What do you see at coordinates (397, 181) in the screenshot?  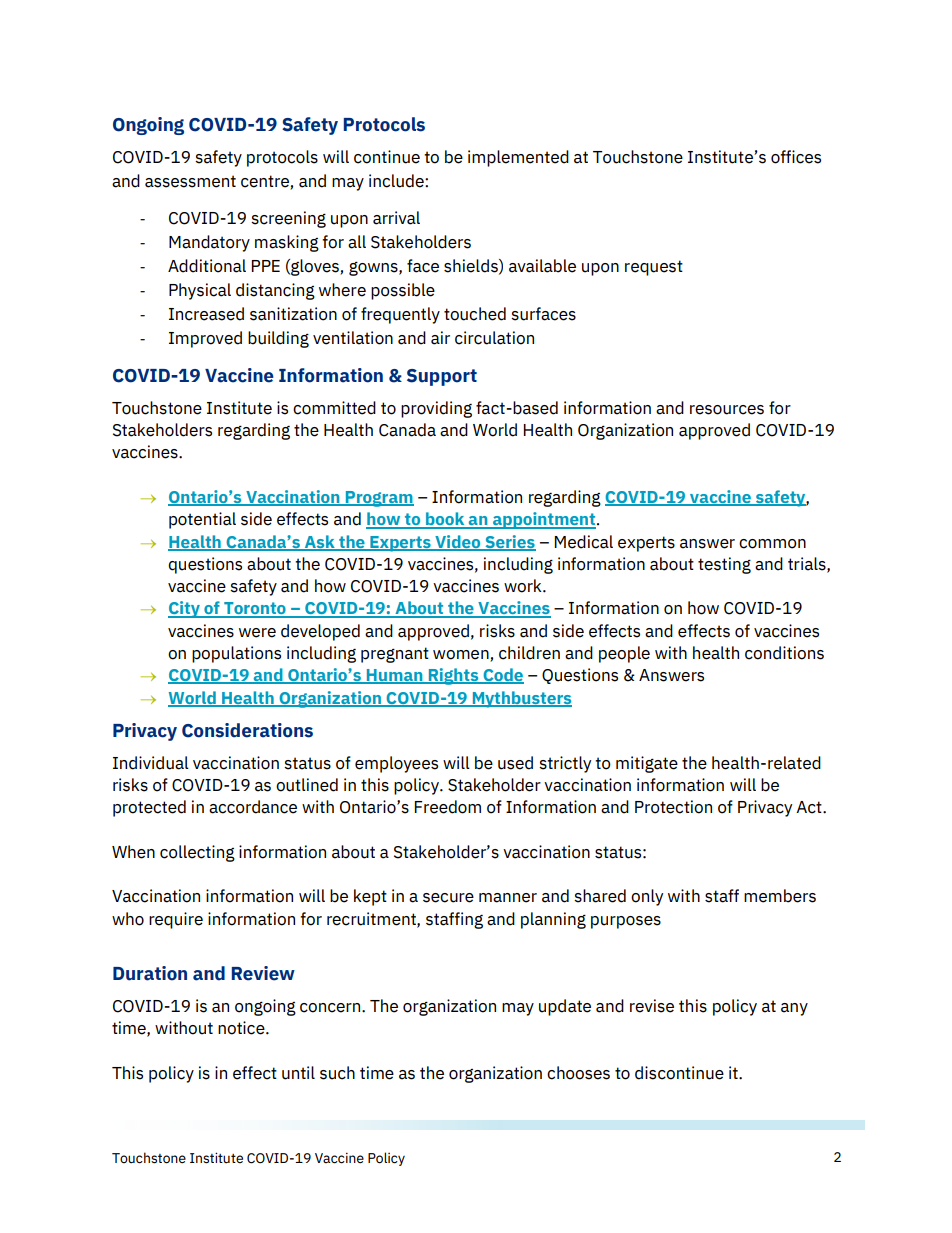 I see `include` at bounding box center [397, 181].
